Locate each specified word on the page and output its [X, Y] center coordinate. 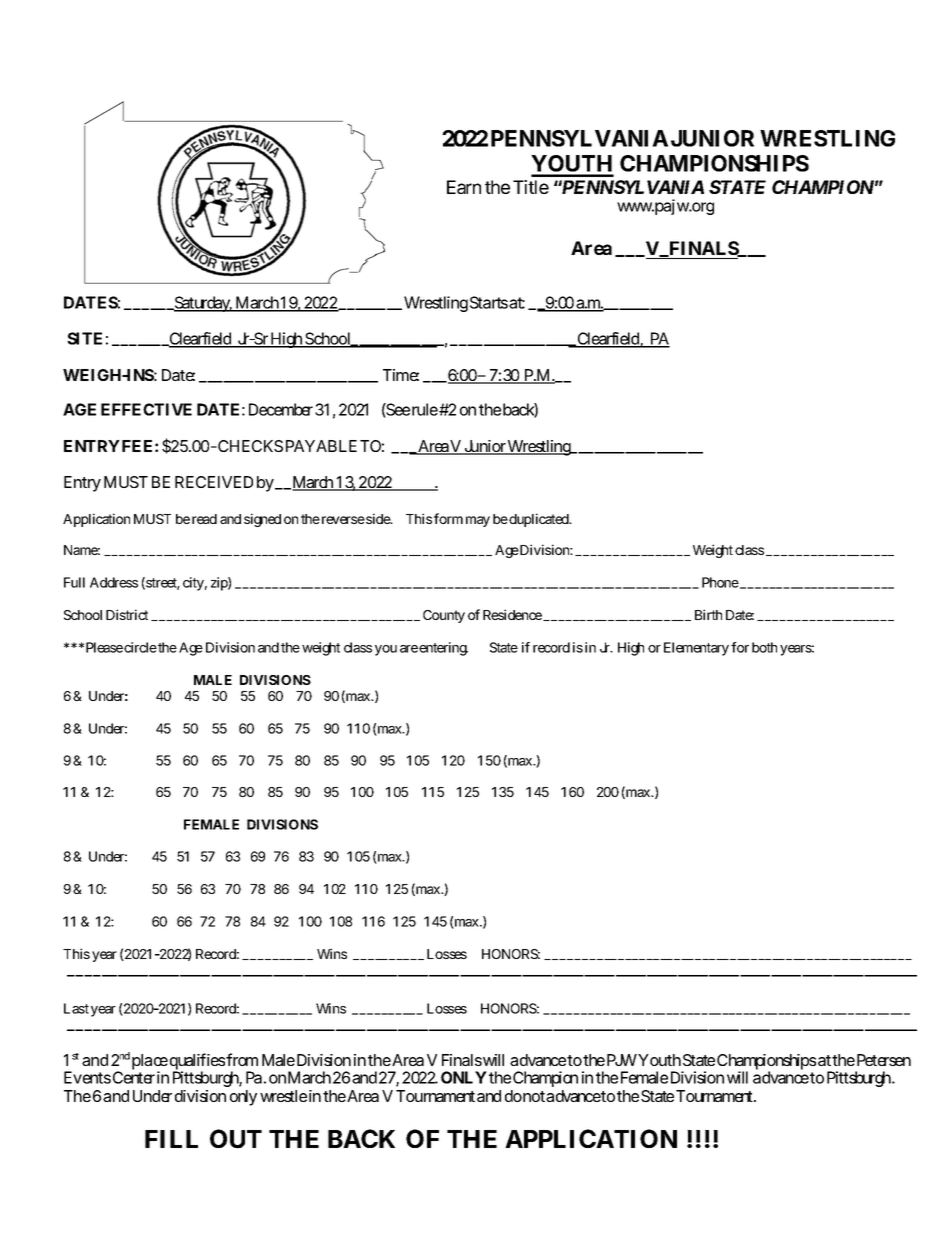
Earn [464, 187]
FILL [171, 1139]
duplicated [539, 520]
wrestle [283, 1096]
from [242, 1059]
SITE [84, 338]
